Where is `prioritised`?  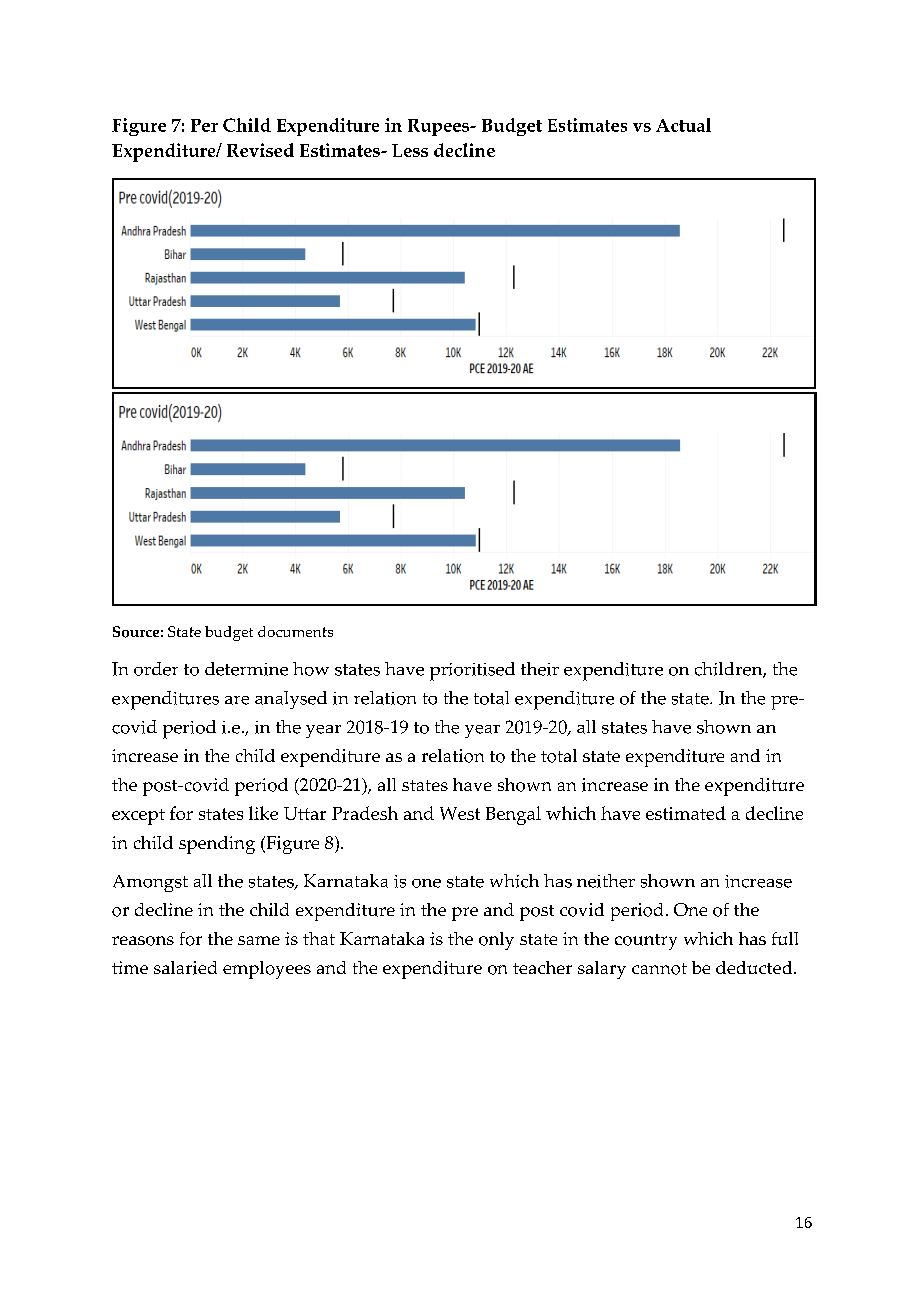 prioritised is located at coordinates (472, 671).
